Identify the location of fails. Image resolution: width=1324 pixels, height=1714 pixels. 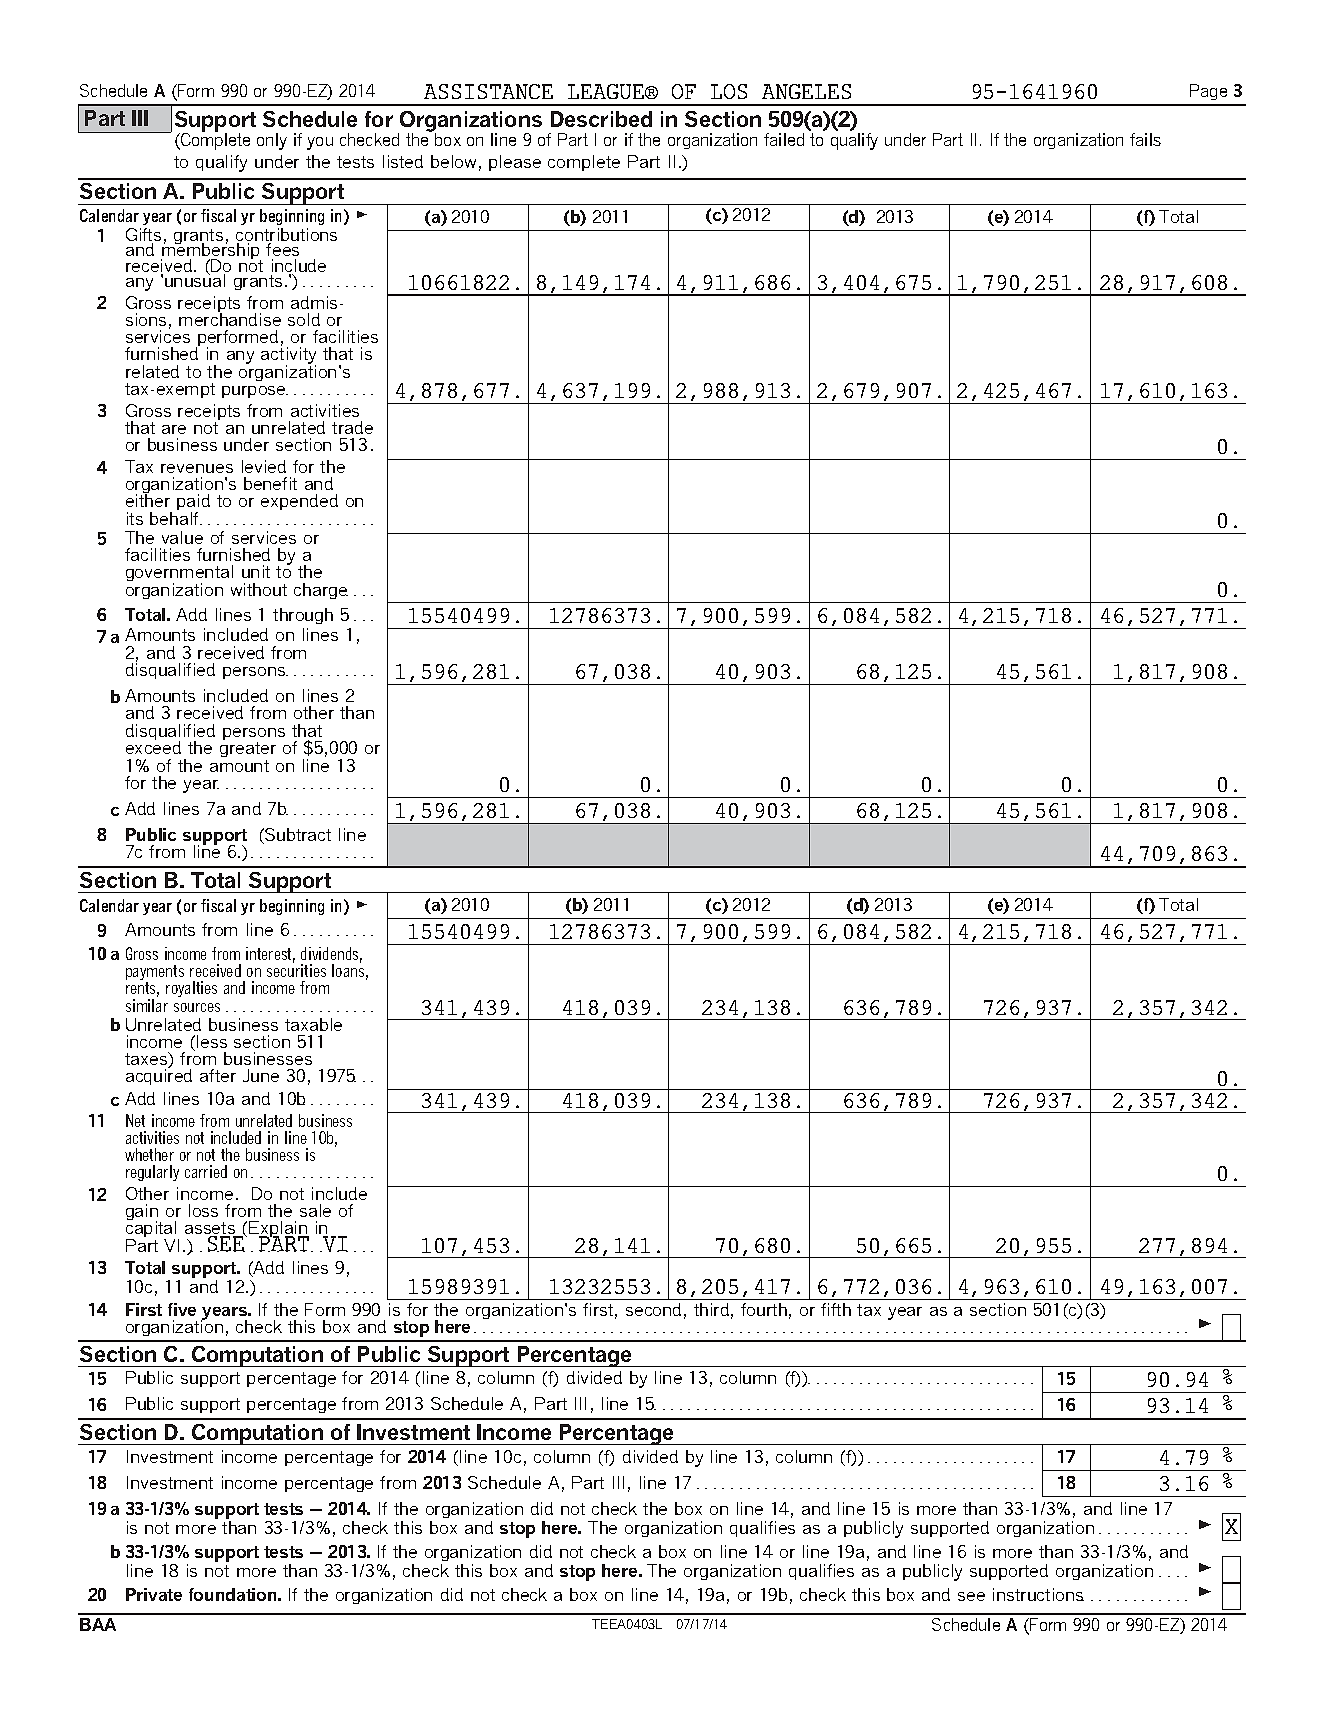
(1145, 139).
